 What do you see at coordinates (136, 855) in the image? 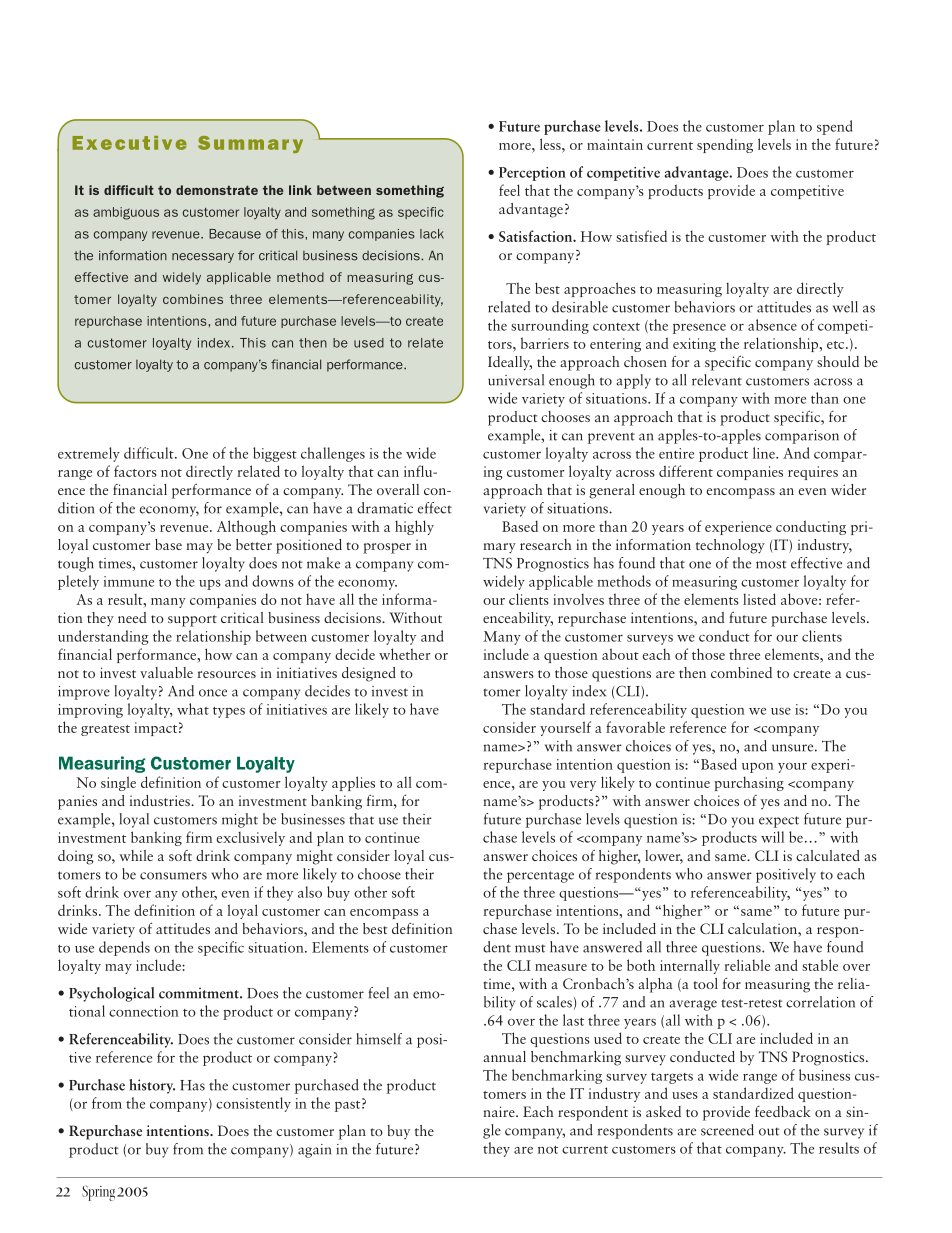
I see `while` at bounding box center [136, 855].
